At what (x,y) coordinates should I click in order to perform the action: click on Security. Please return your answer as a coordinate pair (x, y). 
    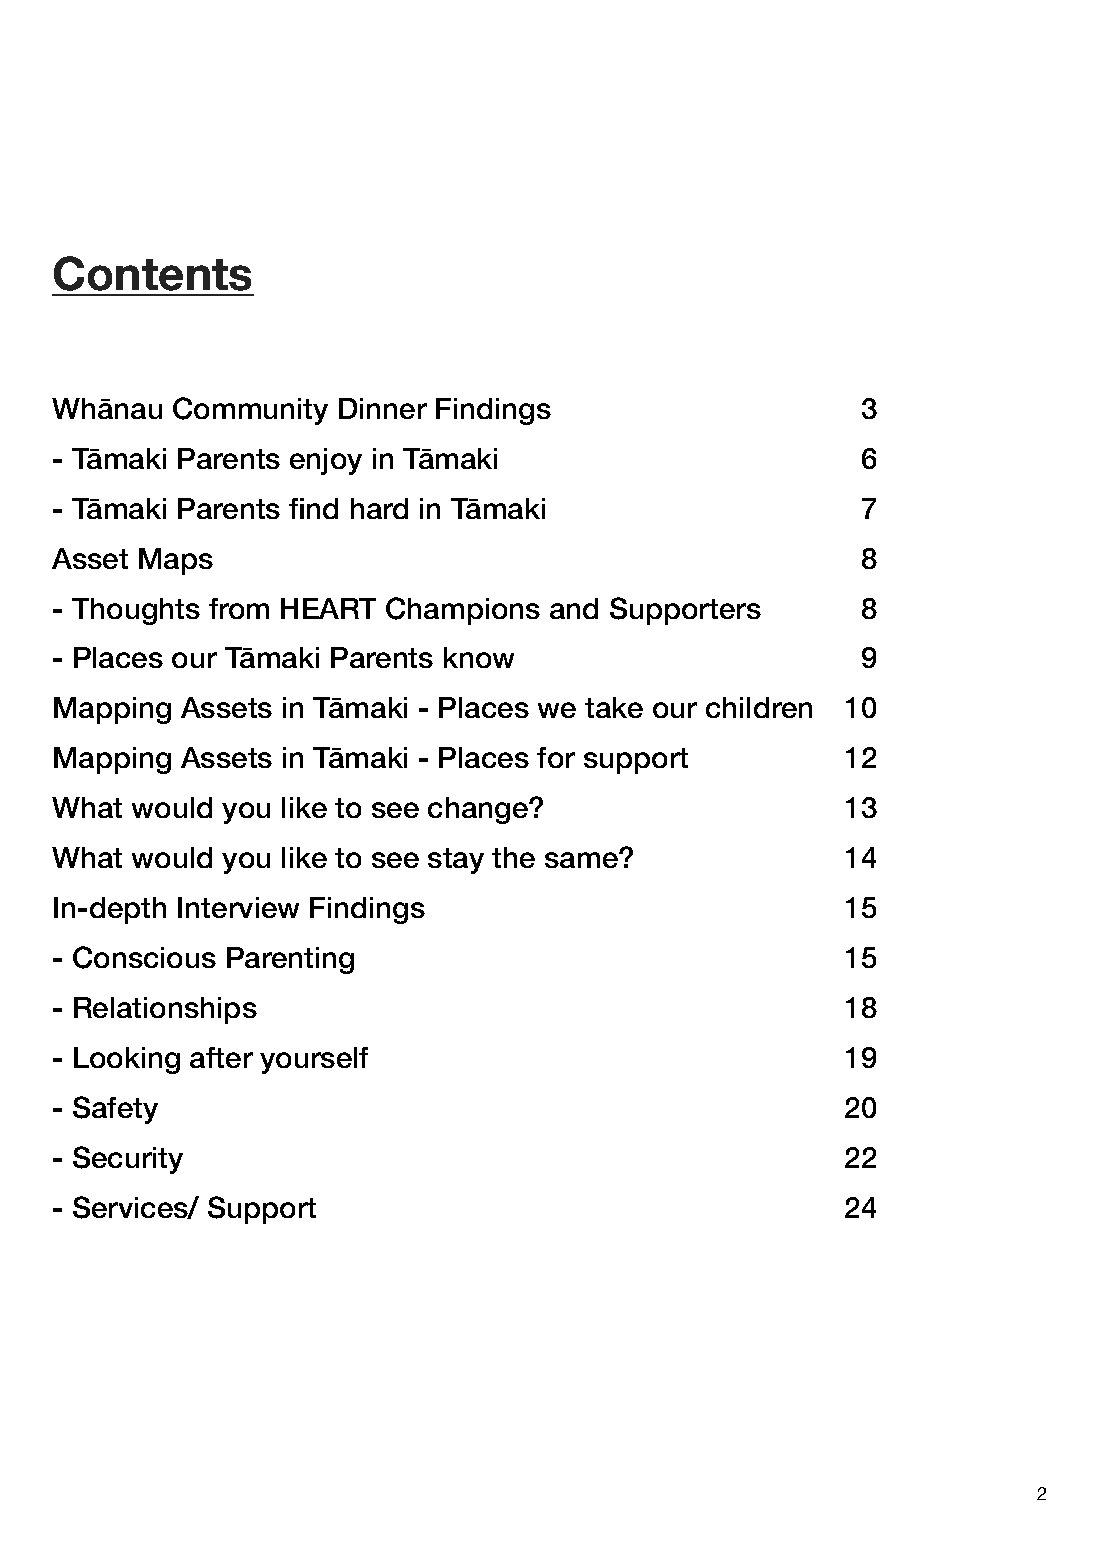
    Looking at the image, I should click on (128, 1160).
